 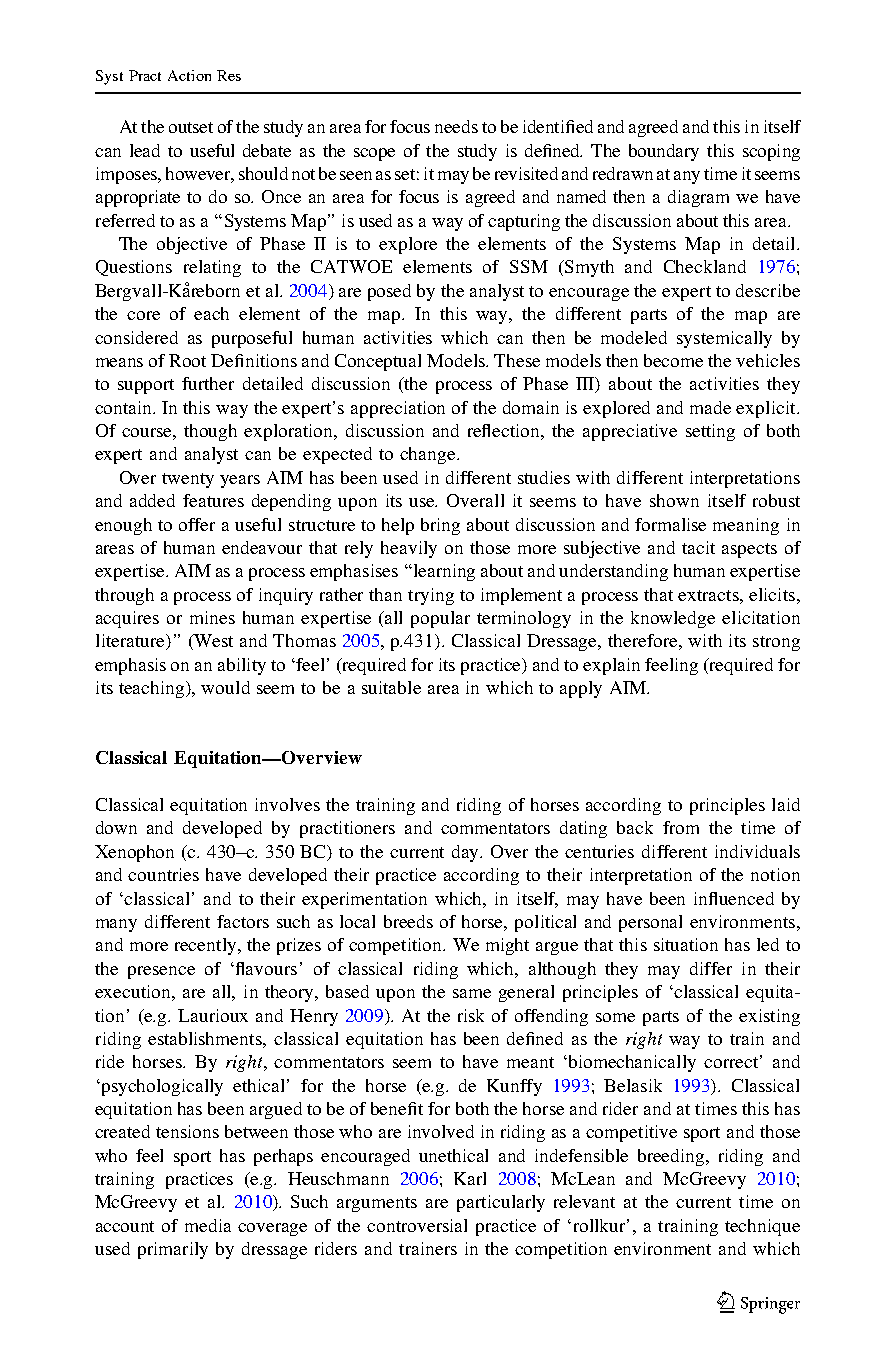 What do you see at coordinates (673, 619) in the document?
I see `knowledge` at bounding box center [673, 619].
